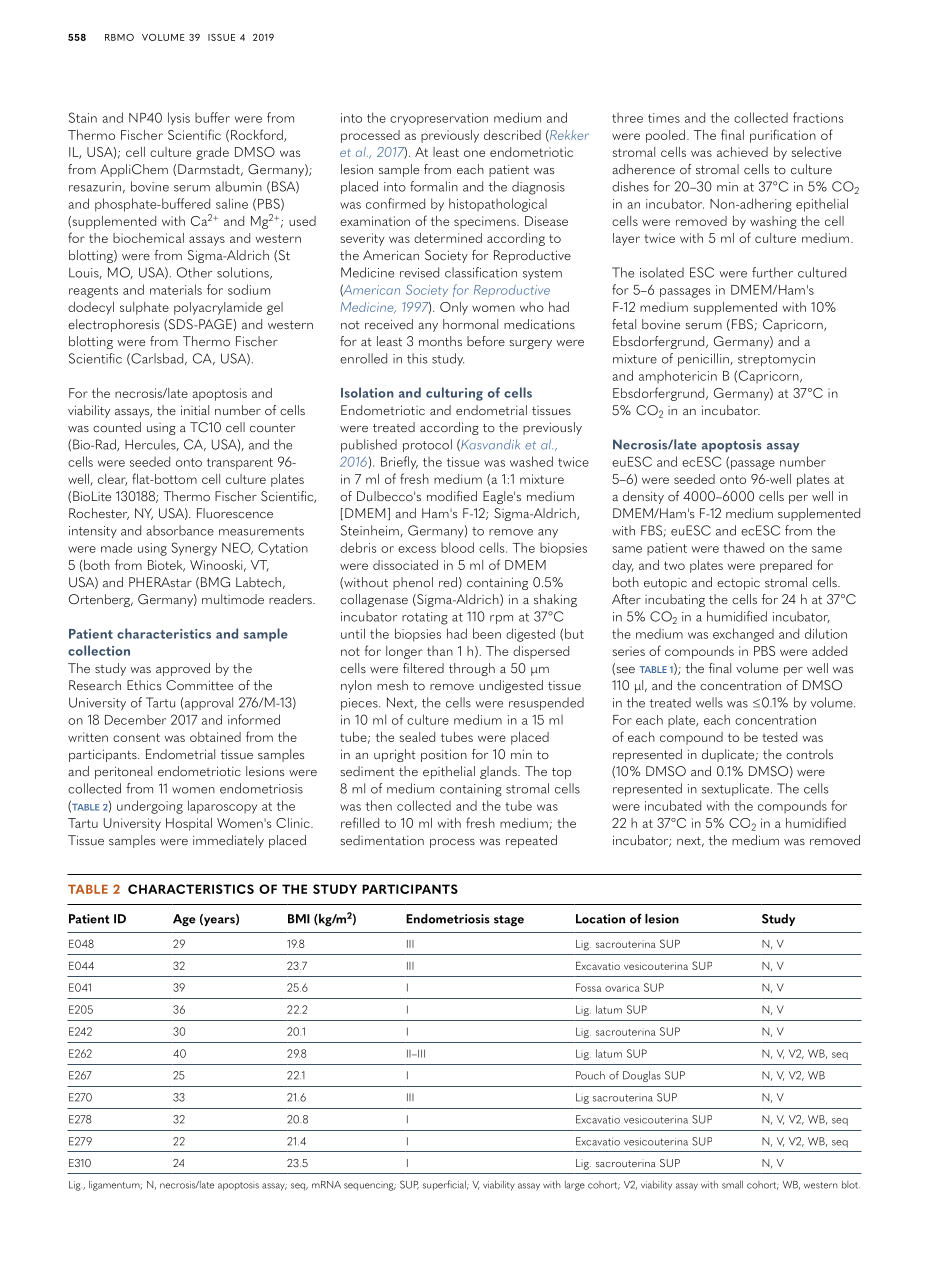  Describe the element at coordinates (434, 186) in the page. I see `formalin` at that location.
